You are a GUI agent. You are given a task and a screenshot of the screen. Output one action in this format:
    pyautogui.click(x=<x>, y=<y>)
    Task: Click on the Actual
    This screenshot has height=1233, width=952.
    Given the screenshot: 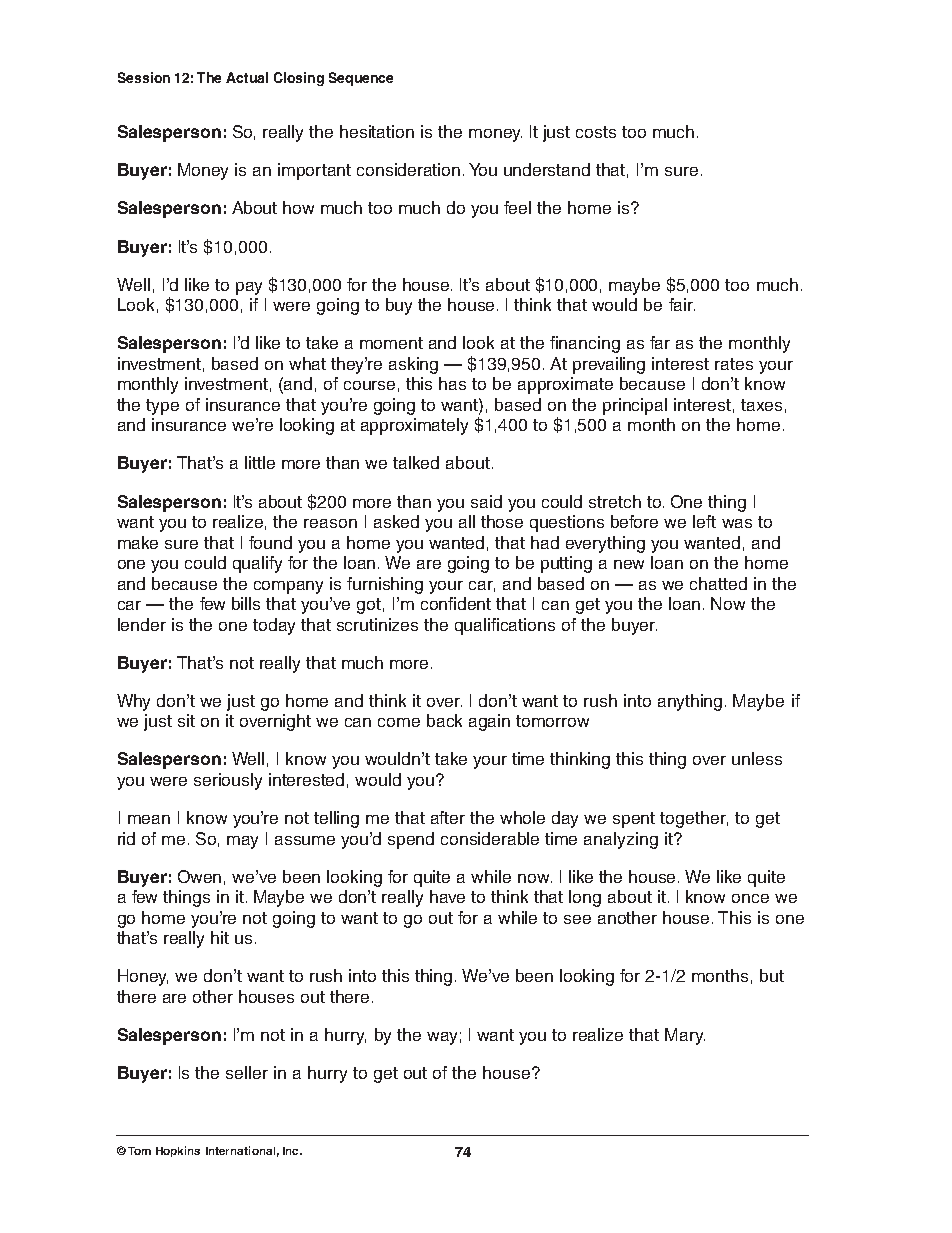 What is the action you would take?
    pyautogui.click(x=247, y=77)
